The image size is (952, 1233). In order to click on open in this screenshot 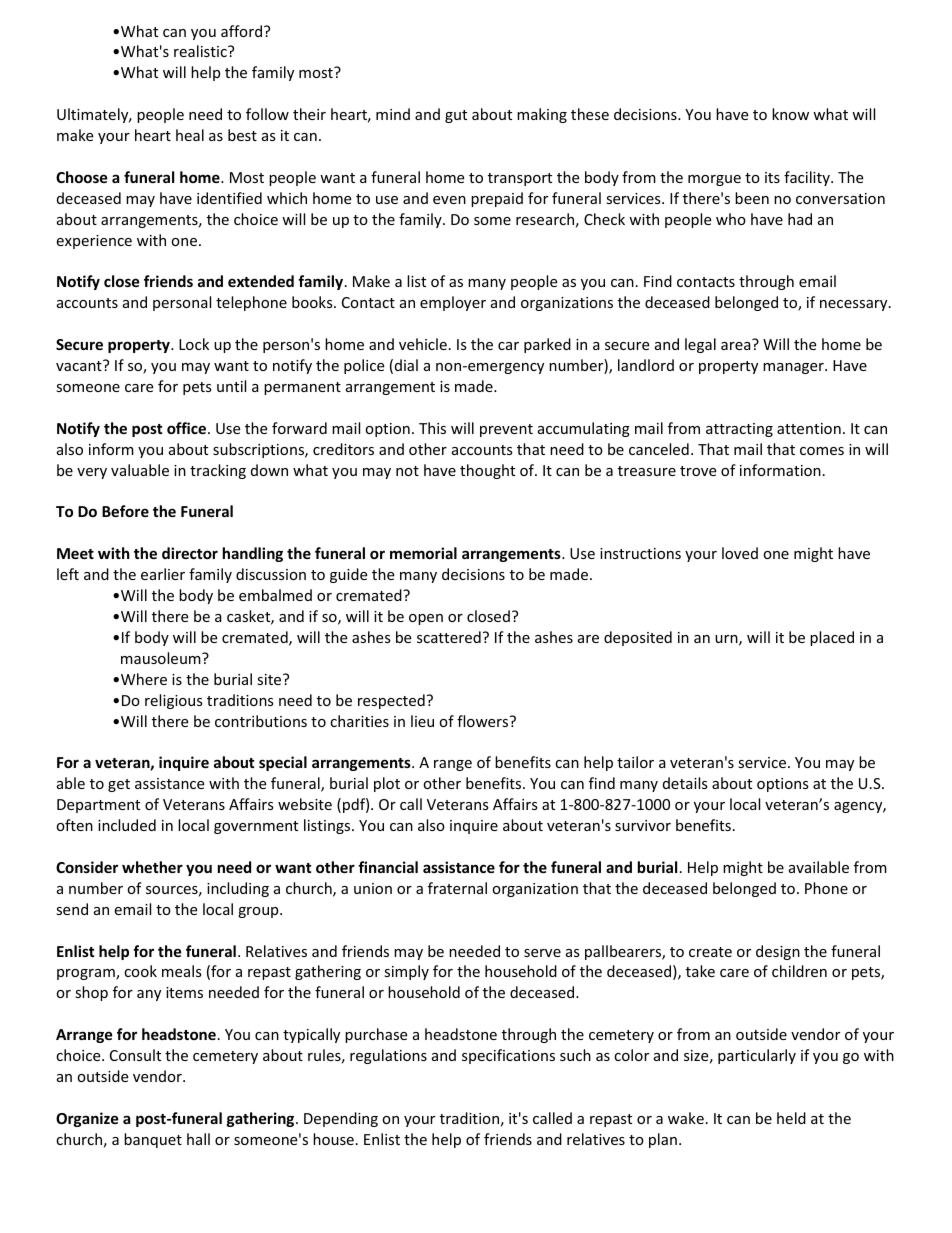, I will do `click(426, 619)`.
